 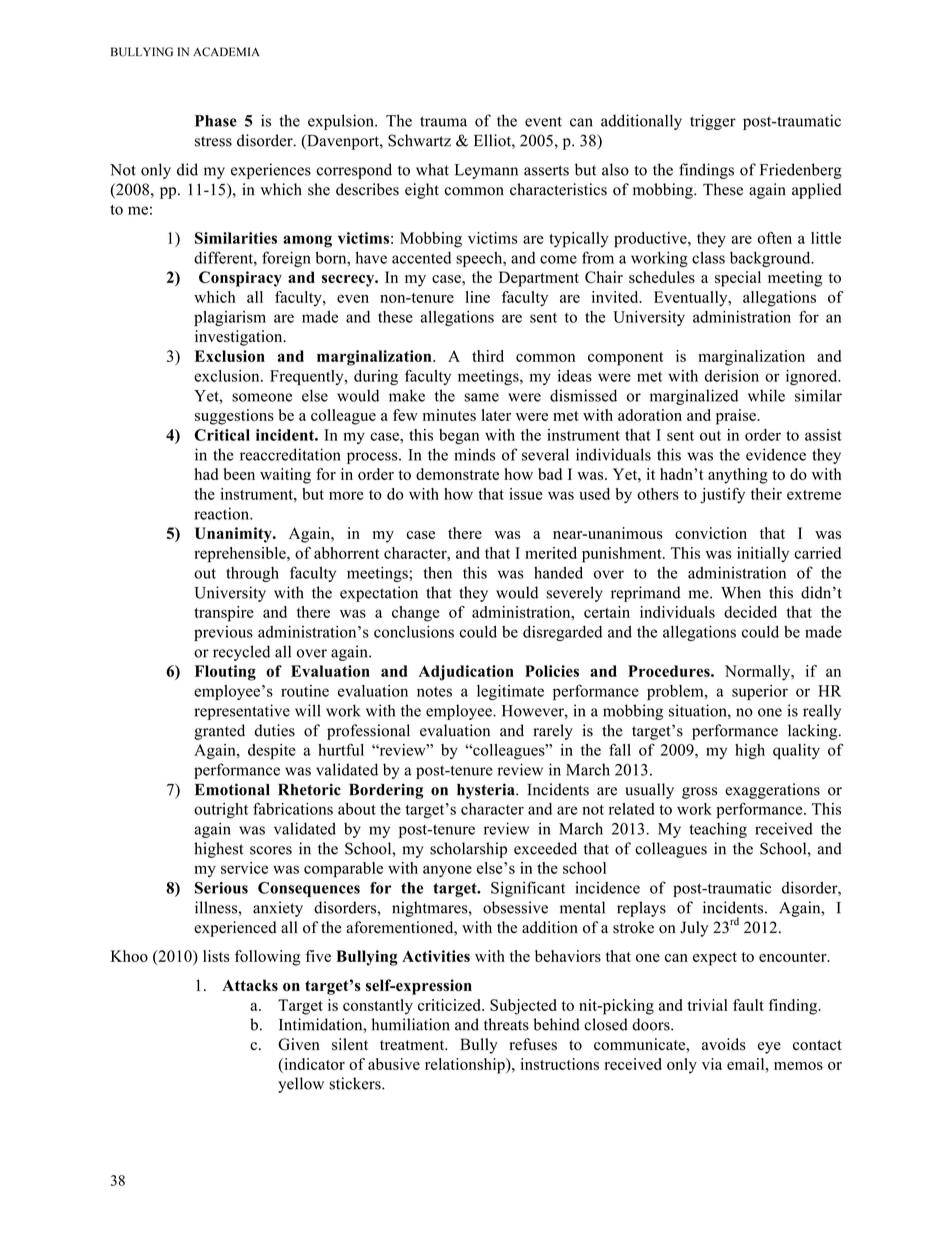 I want to click on exaggerations, so click(x=772, y=791).
